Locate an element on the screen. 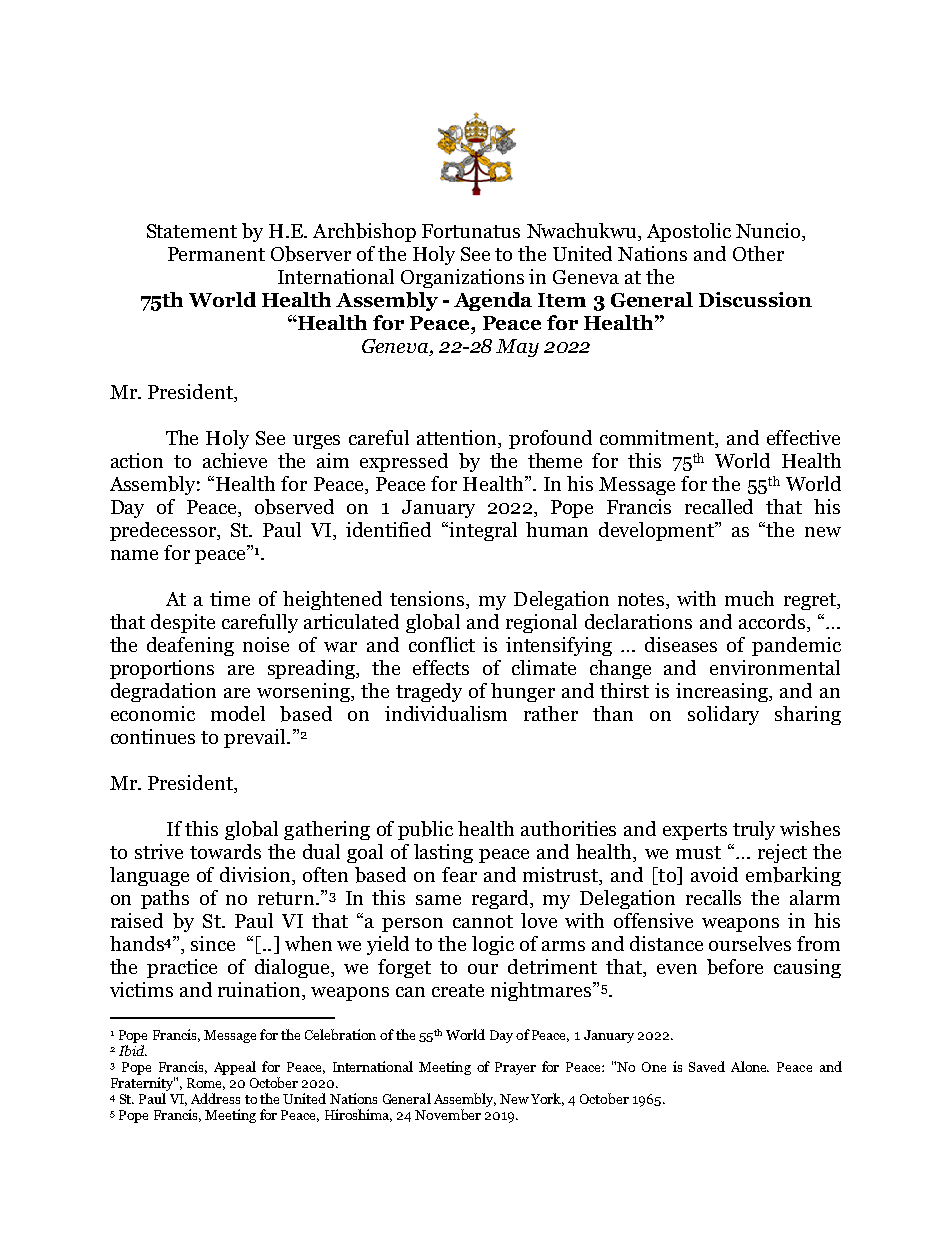 The height and width of the screenshot is (1233, 952). effects is located at coordinates (441, 667).
